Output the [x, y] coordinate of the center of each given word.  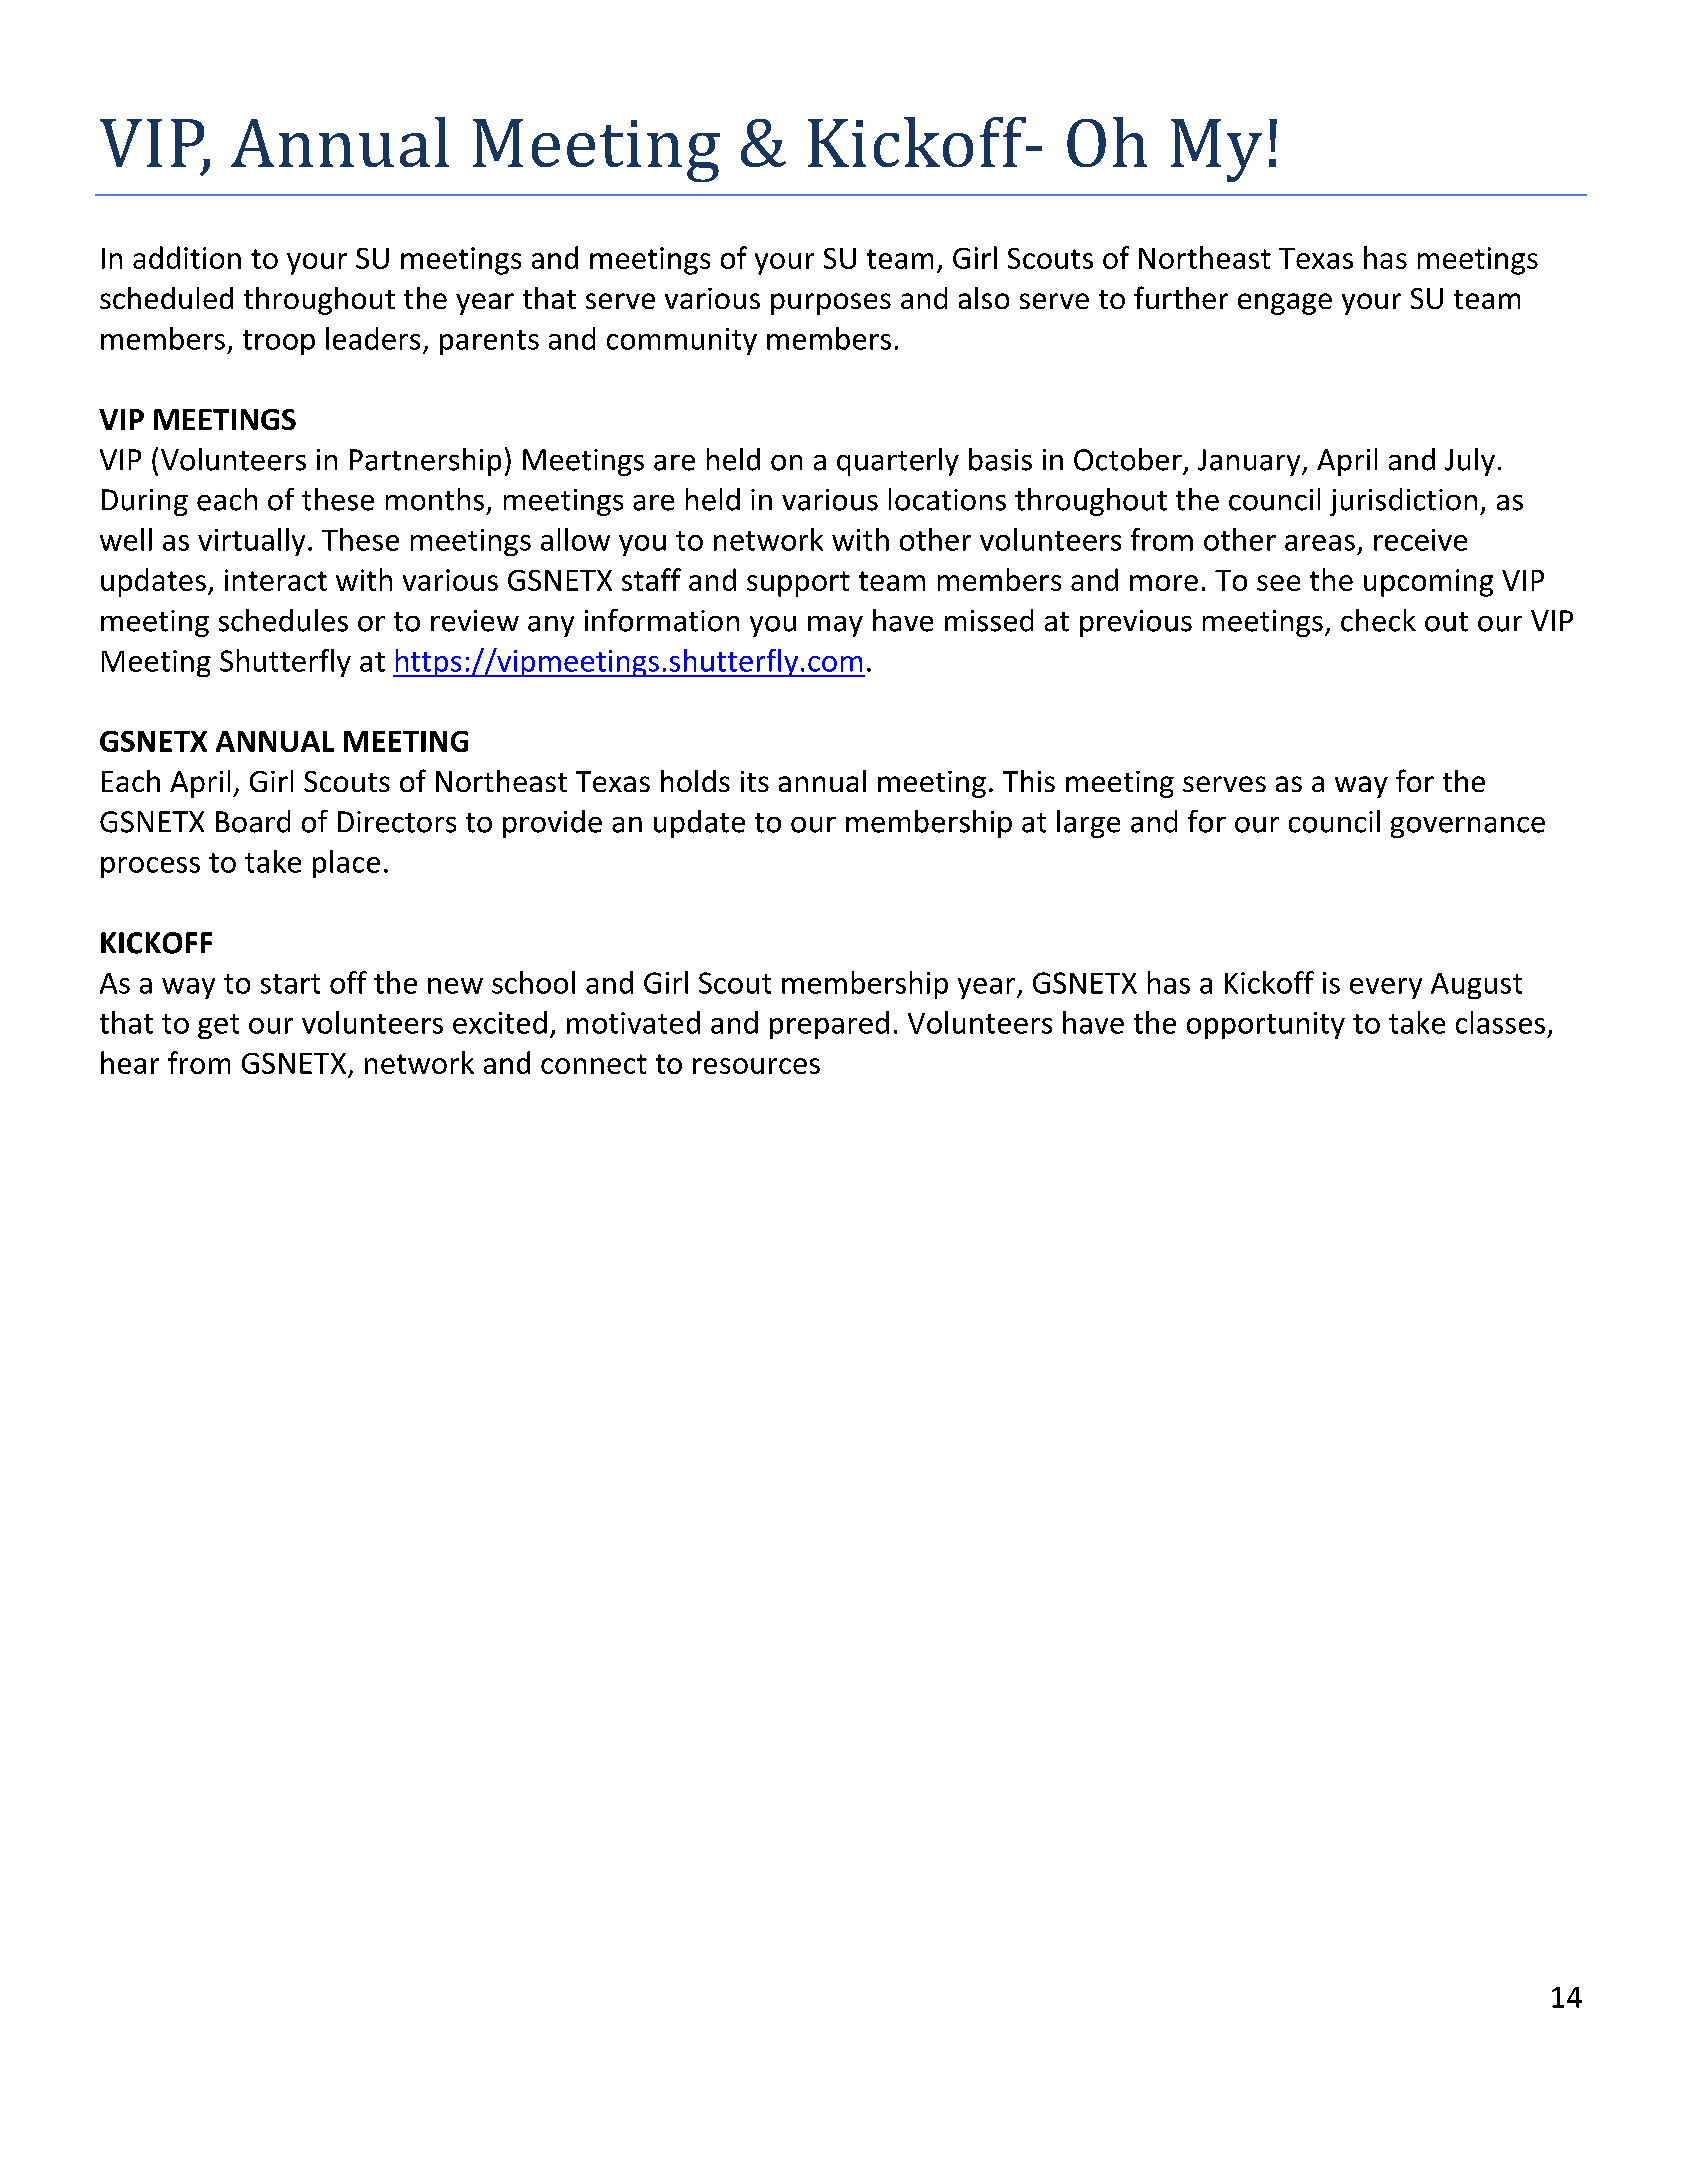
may [835, 626]
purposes [831, 304]
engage [1285, 304]
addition [187, 257]
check [1378, 620]
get [218, 1026]
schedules [283, 620]
